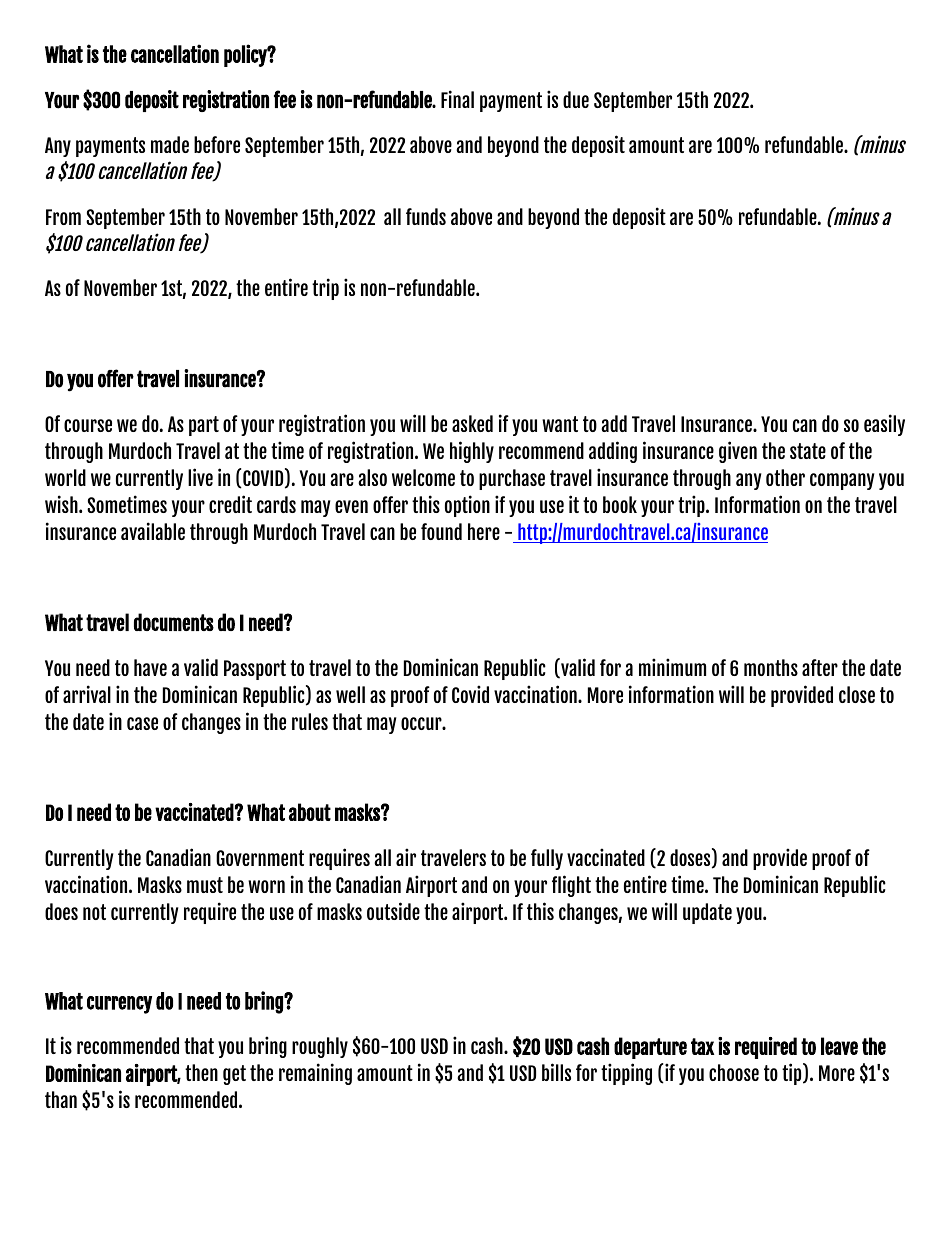 The image size is (952, 1233). What do you see at coordinates (884, 425) in the page?
I see `easily` at bounding box center [884, 425].
